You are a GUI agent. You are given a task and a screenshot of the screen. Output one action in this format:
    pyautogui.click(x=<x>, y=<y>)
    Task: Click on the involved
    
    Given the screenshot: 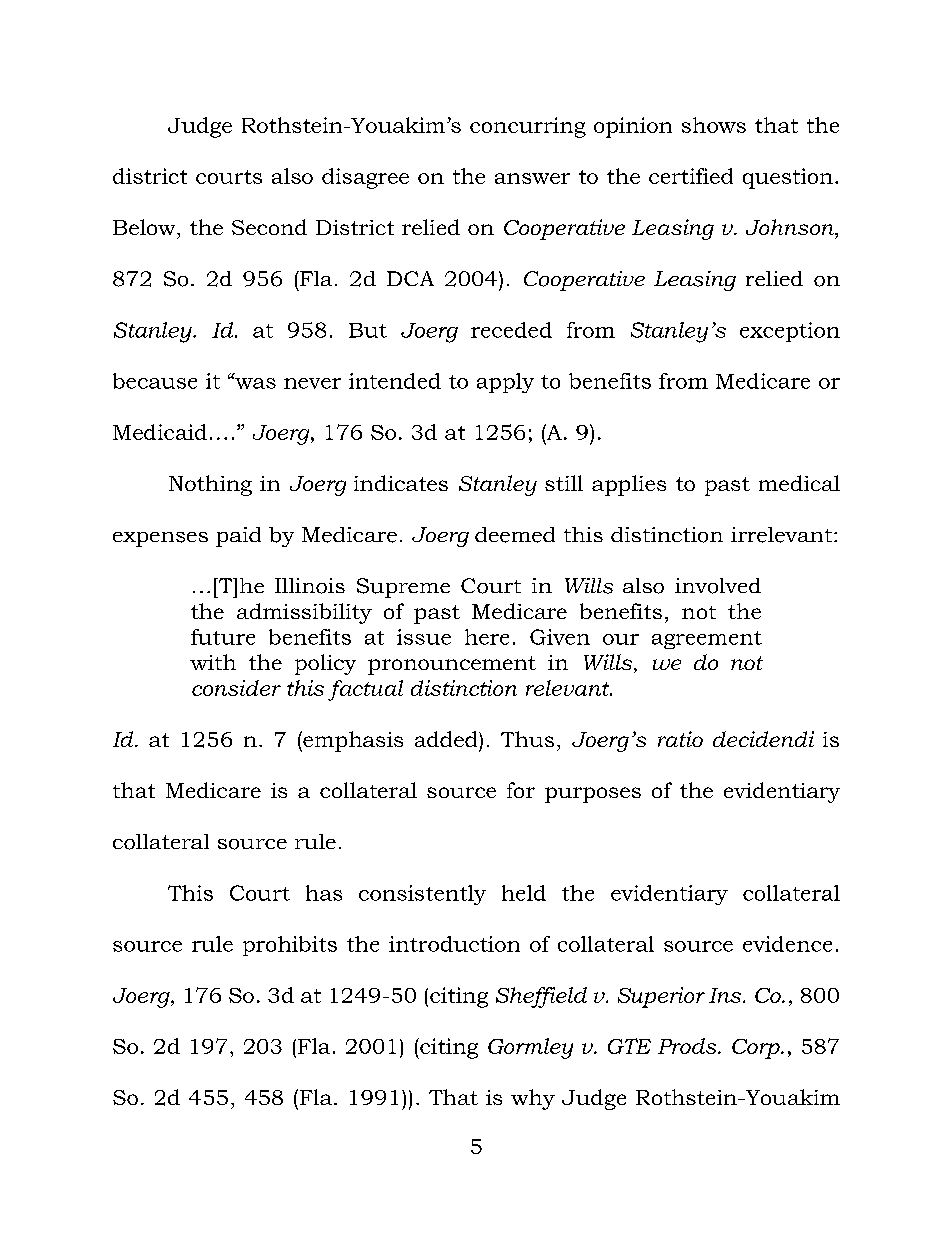 What is the action you would take?
    pyautogui.click(x=718, y=586)
